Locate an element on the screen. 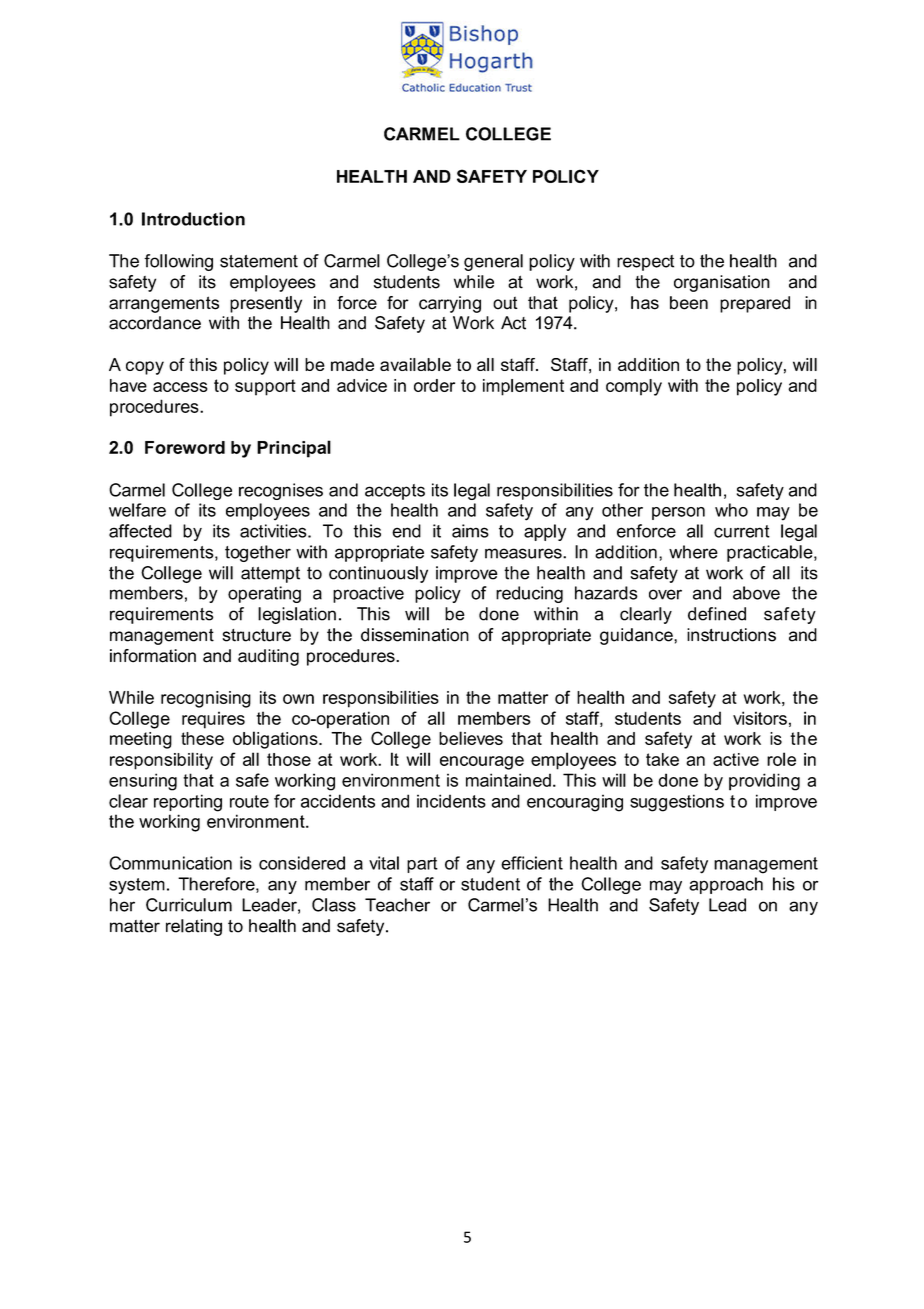 The width and height of the screenshot is (924, 1309). where is located at coordinates (693, 552).
